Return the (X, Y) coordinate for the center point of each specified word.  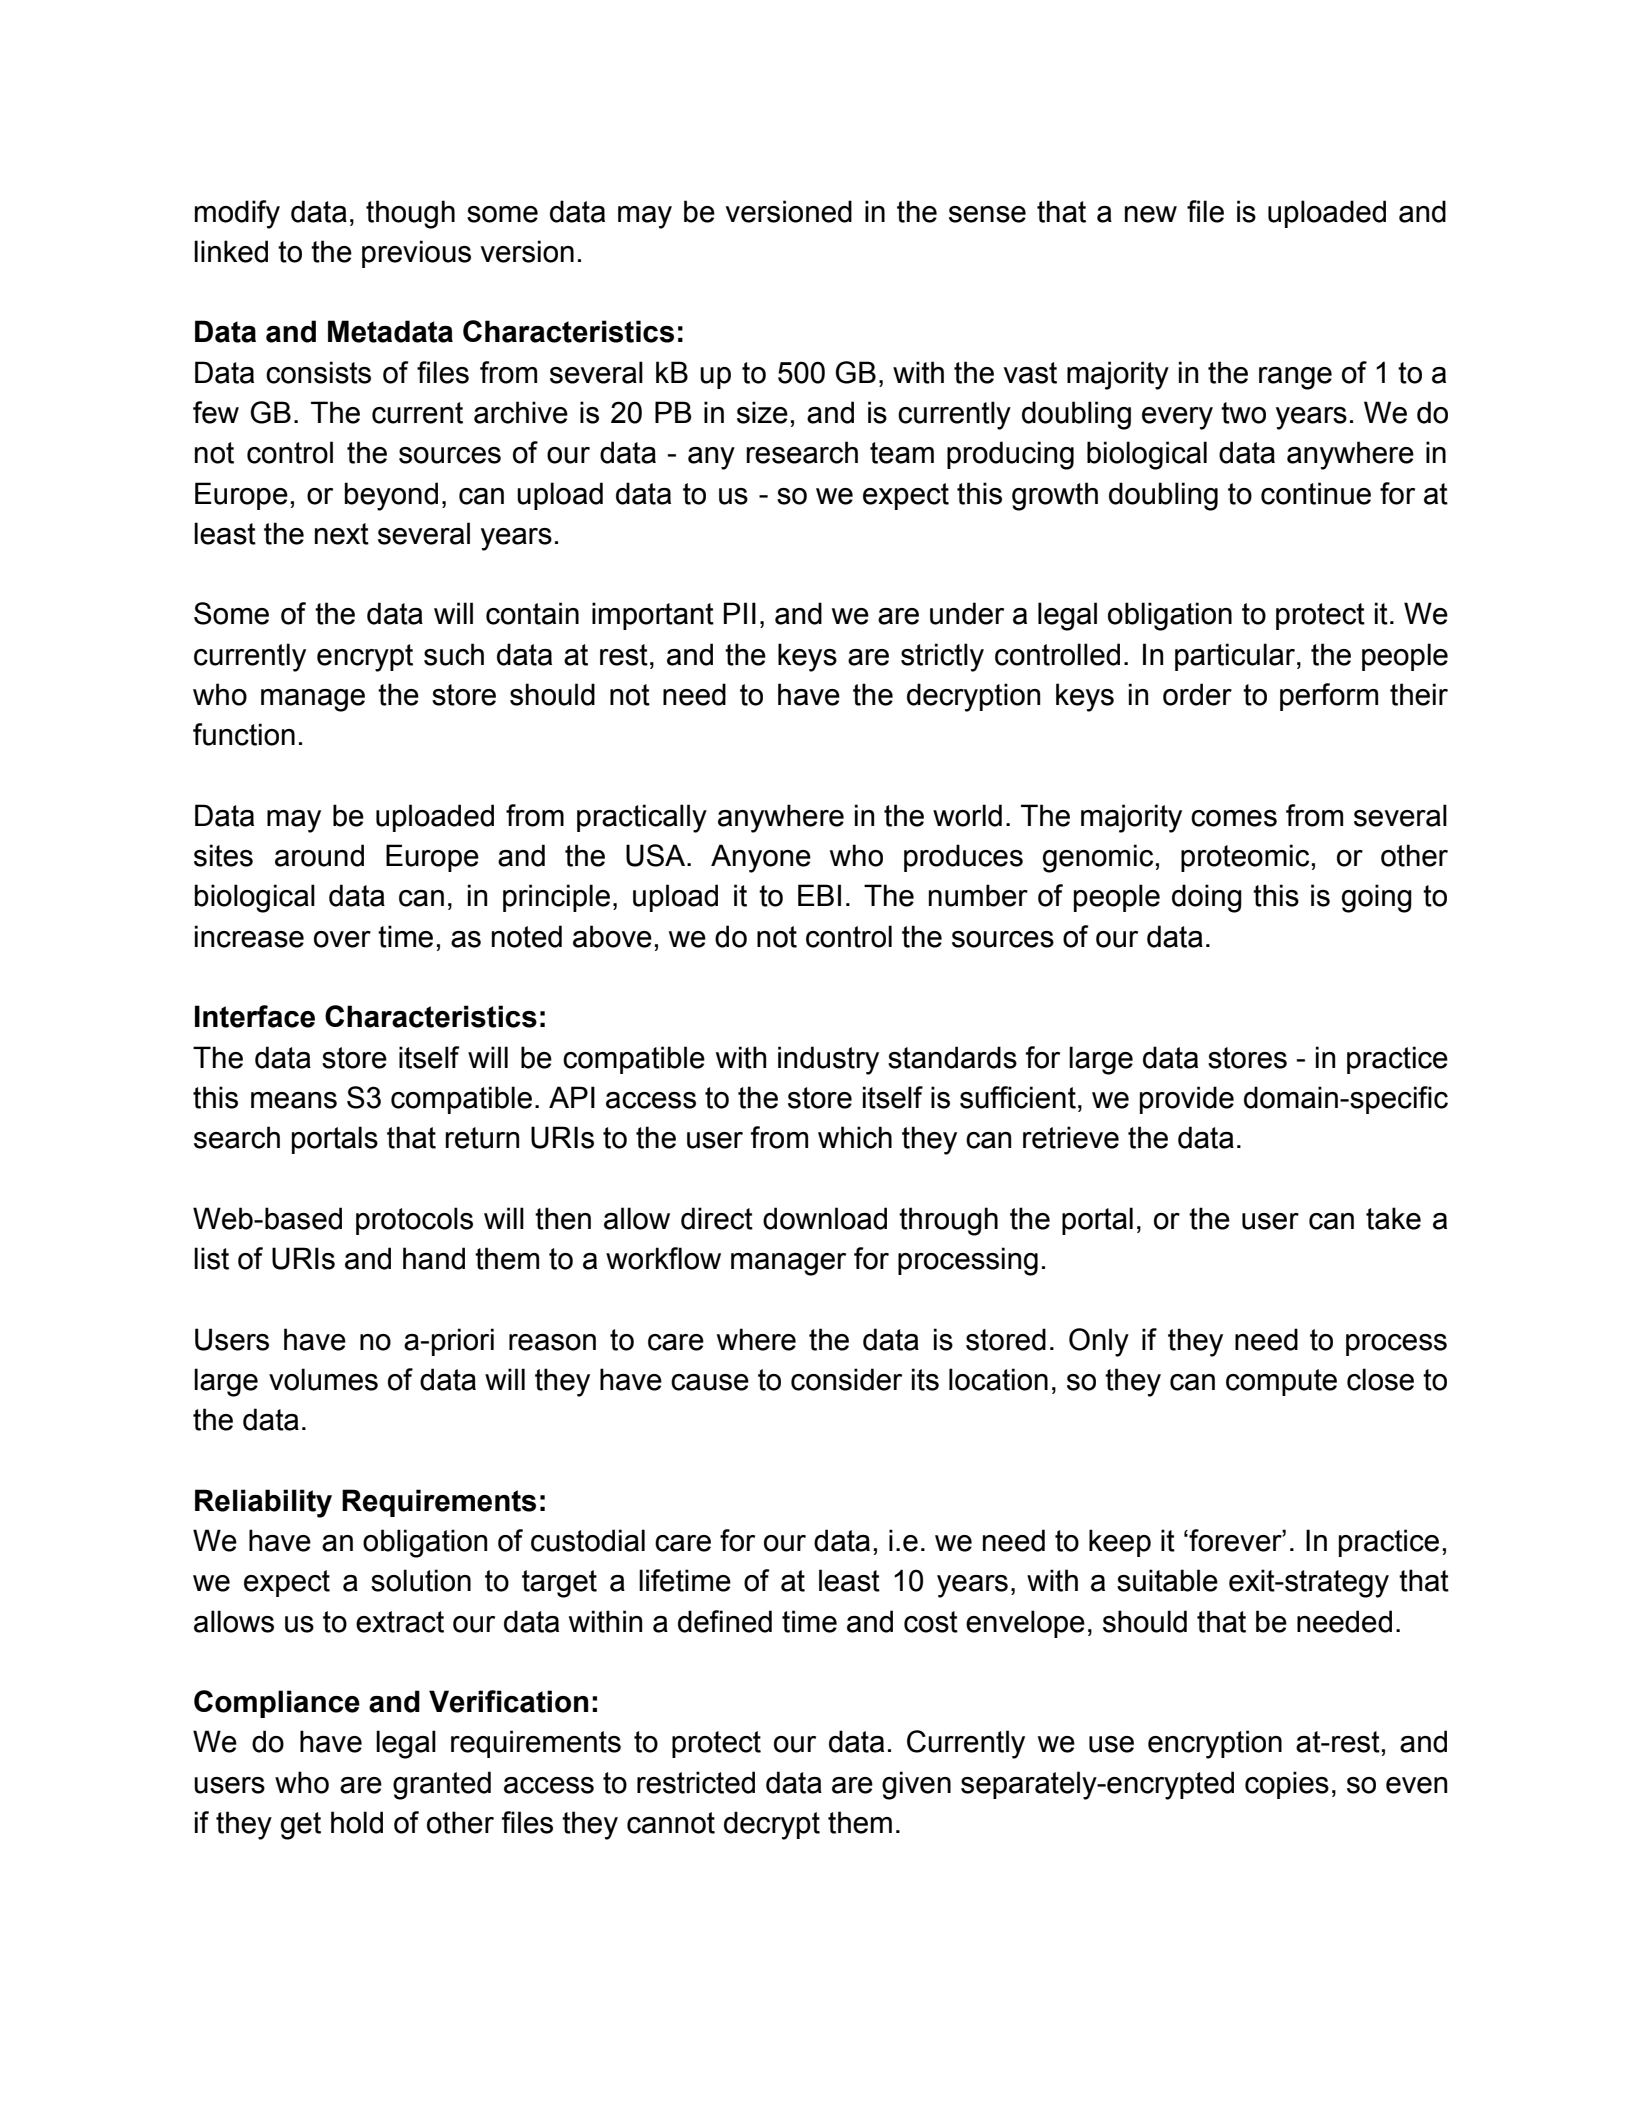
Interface (255, 1016)
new (1151, 214)
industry (828, 1060)
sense (987, 214)
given (916, 1785)
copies (1287, 1785)
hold (357, 1822)
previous (416, 254)
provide (1187, 1100)
